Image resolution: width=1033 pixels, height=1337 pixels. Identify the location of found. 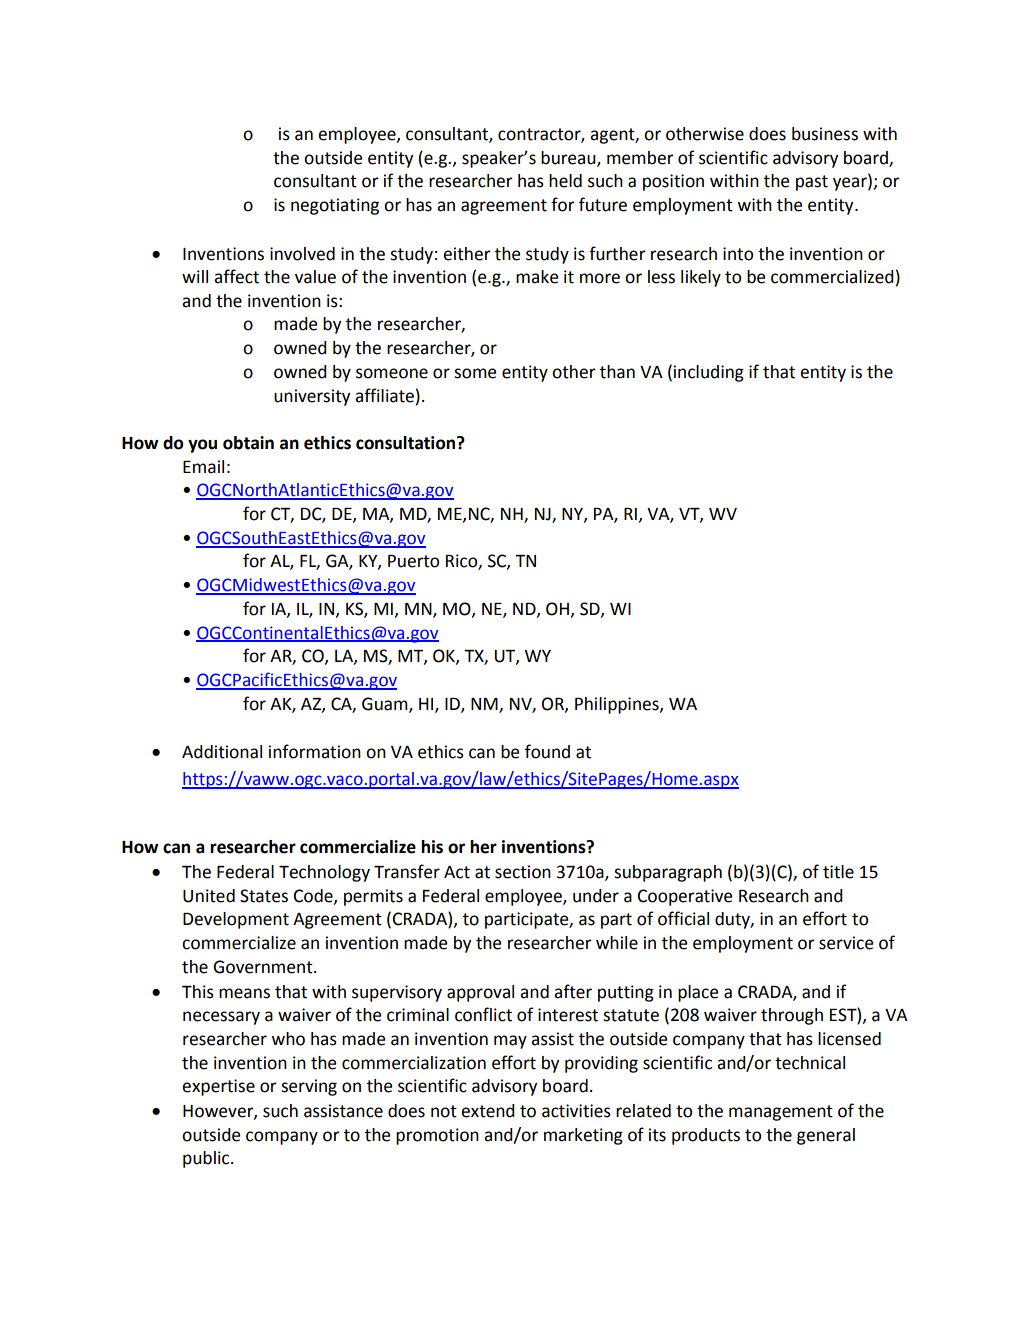
(547, 751).
